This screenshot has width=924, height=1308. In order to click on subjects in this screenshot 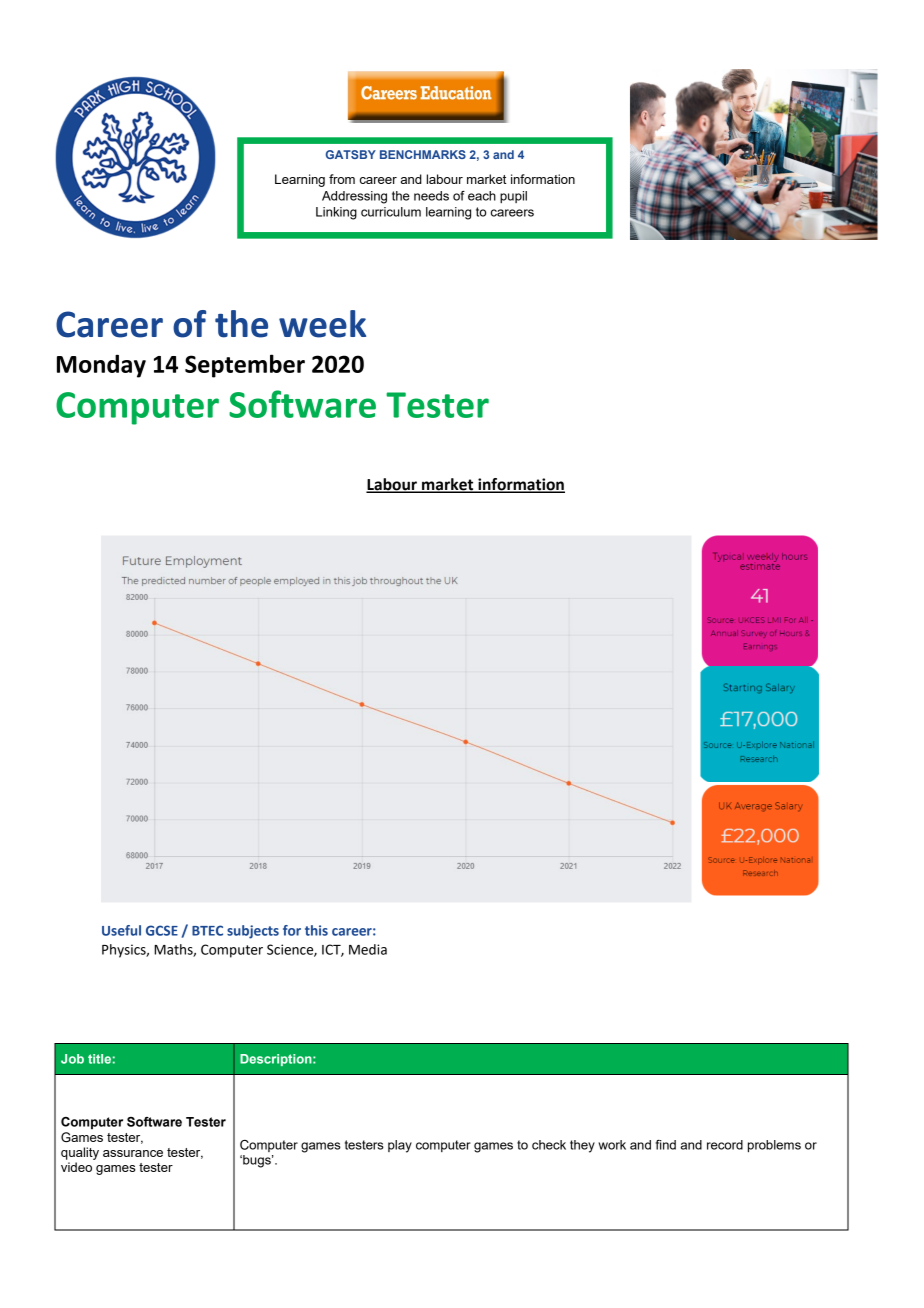, I will do `click(253, 932)`.
